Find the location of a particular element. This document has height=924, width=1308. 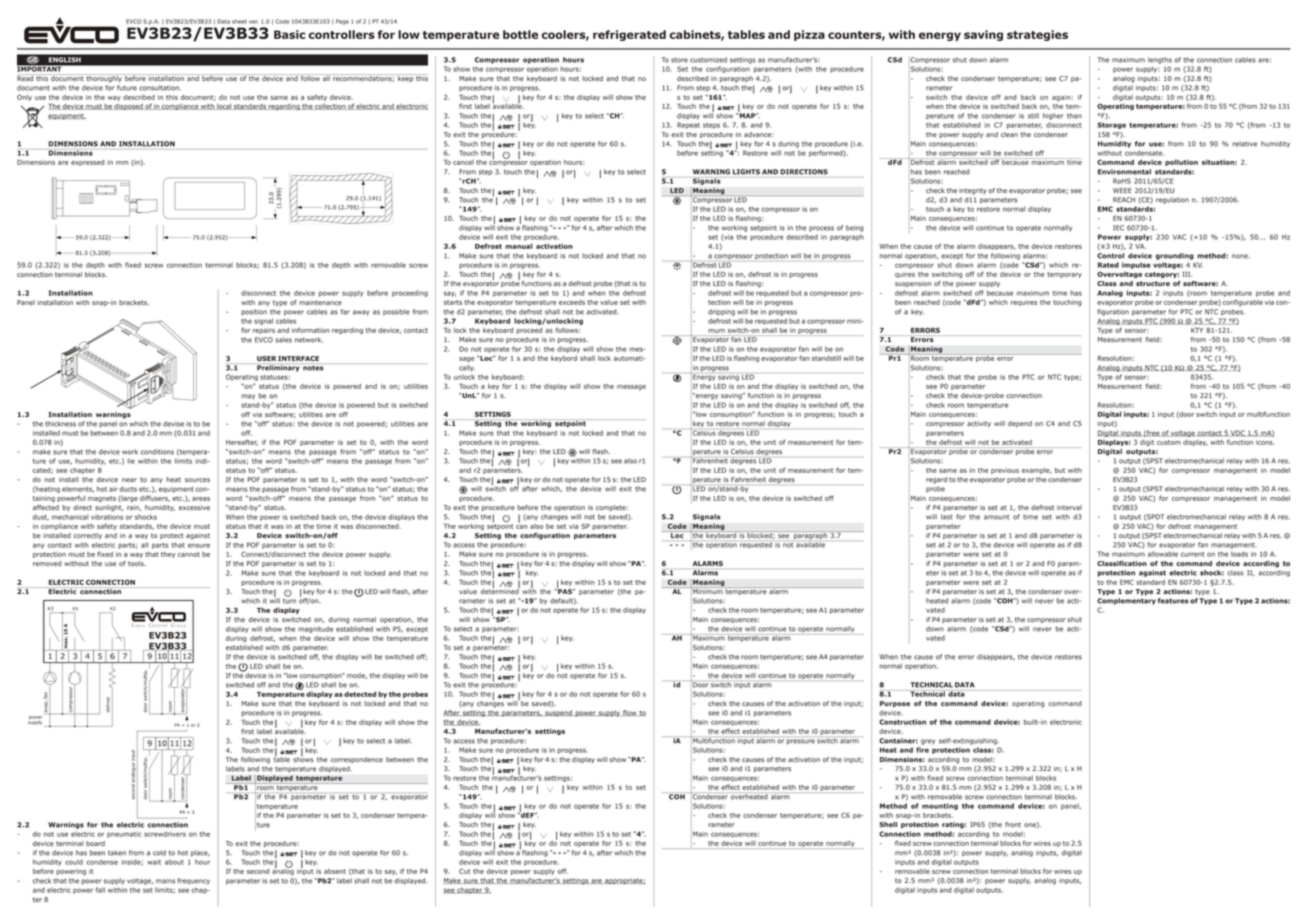

position is located at coordinates (254, 312).
